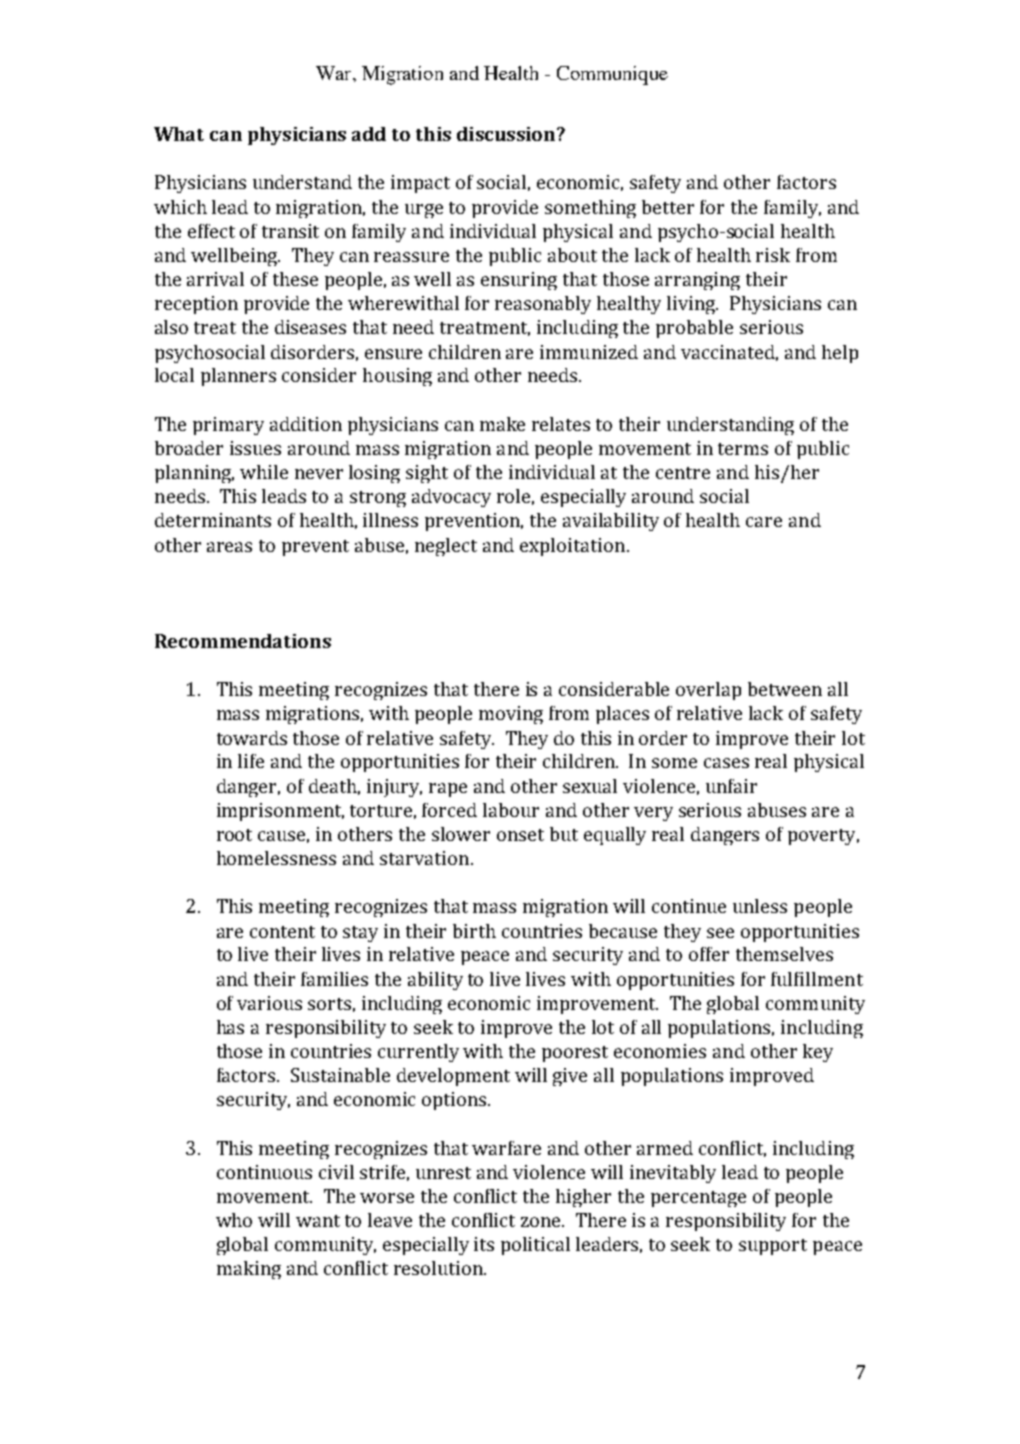  Describe the element at coordinates (785, 689) in the screenshot. I see `between` at that location.
